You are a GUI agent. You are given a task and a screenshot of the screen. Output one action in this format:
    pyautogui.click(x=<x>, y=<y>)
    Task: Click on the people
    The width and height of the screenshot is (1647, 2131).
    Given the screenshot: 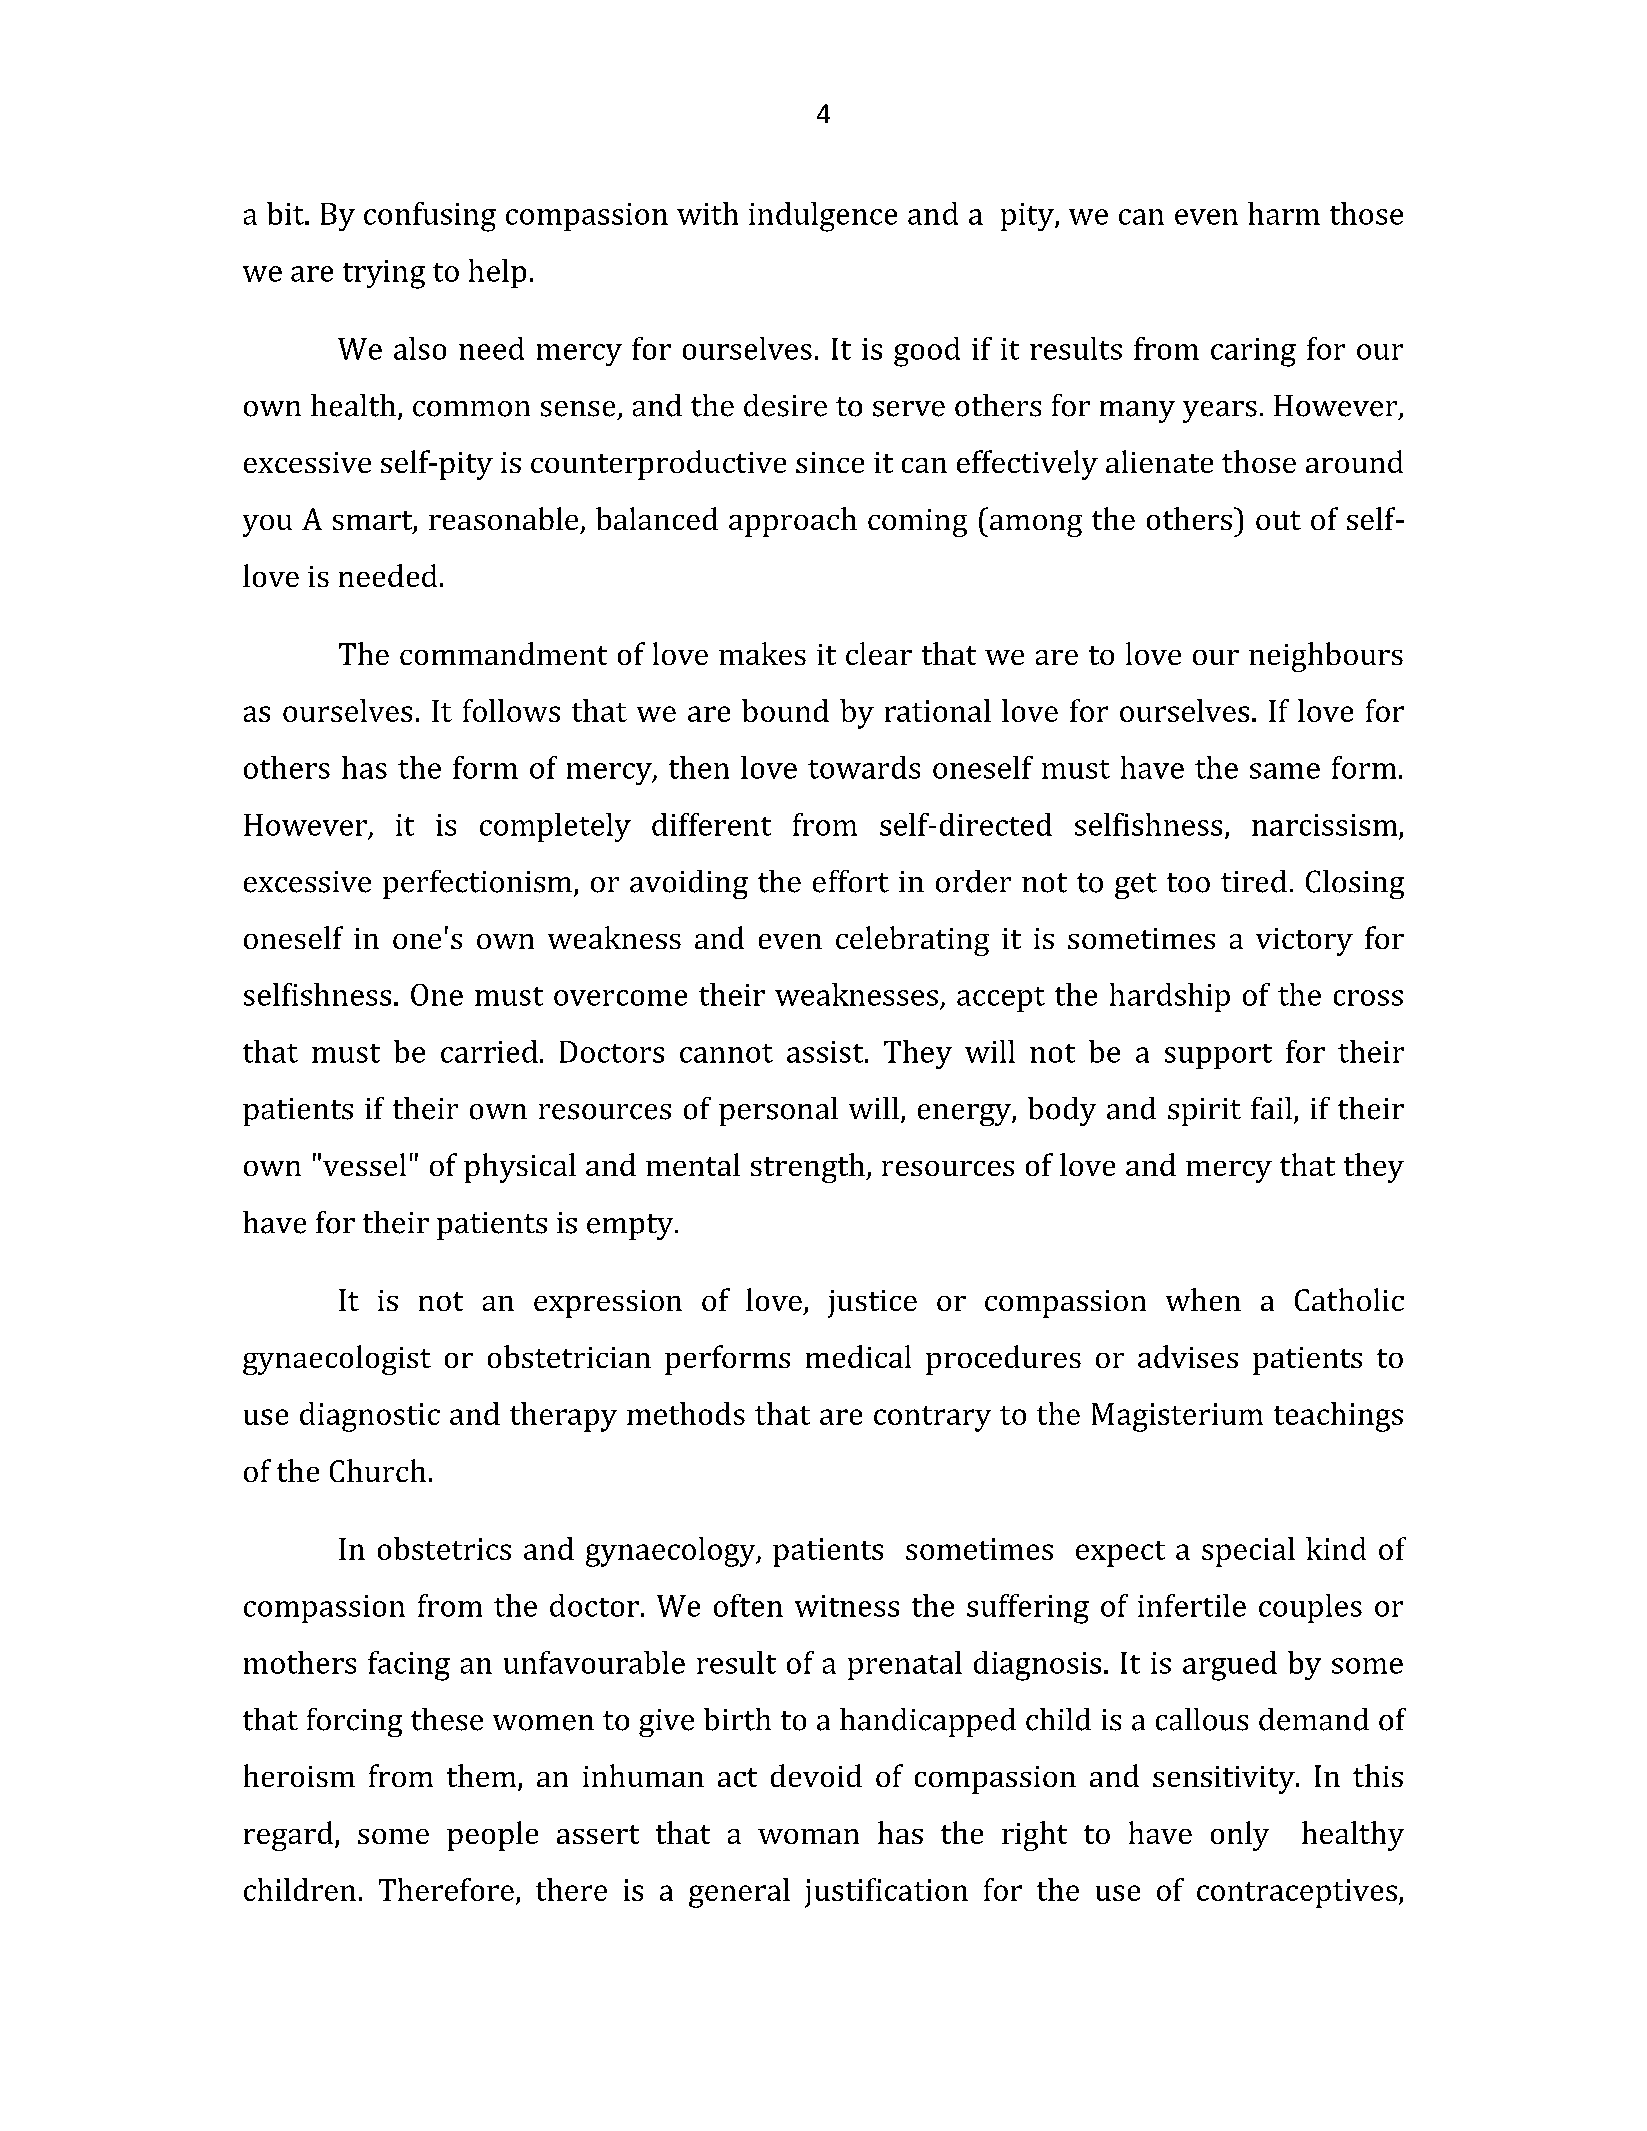 What is the action you would take?
    pyautogui.click(x=492, y=1836)
